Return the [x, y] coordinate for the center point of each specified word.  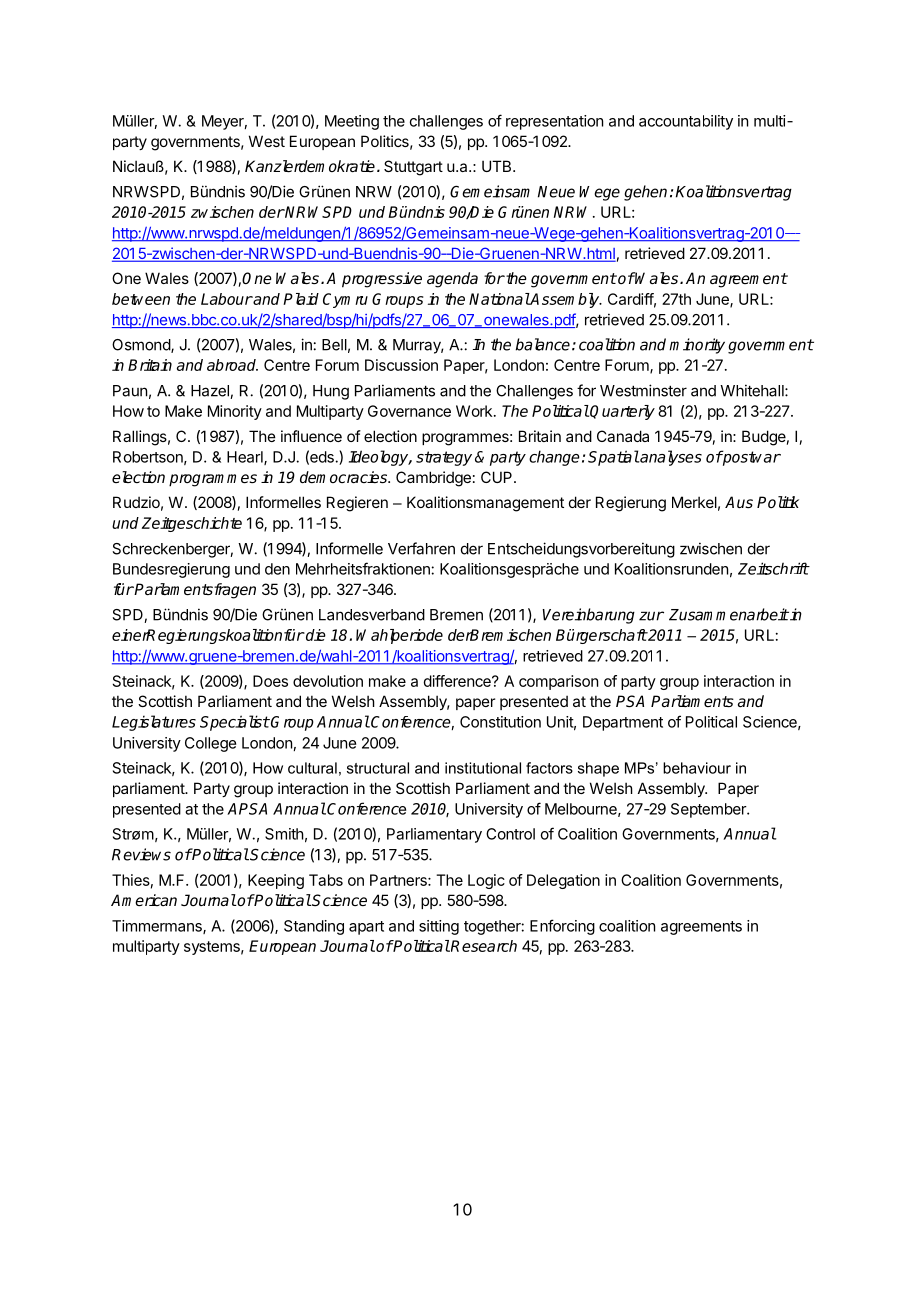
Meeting [352, 122]
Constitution [500, 722]
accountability [686, 122]
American [144, 900]
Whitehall [753, 390]
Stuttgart [413, 168]
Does [270, 681]
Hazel [211, 392]
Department [623, 723]
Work [475, 411]
